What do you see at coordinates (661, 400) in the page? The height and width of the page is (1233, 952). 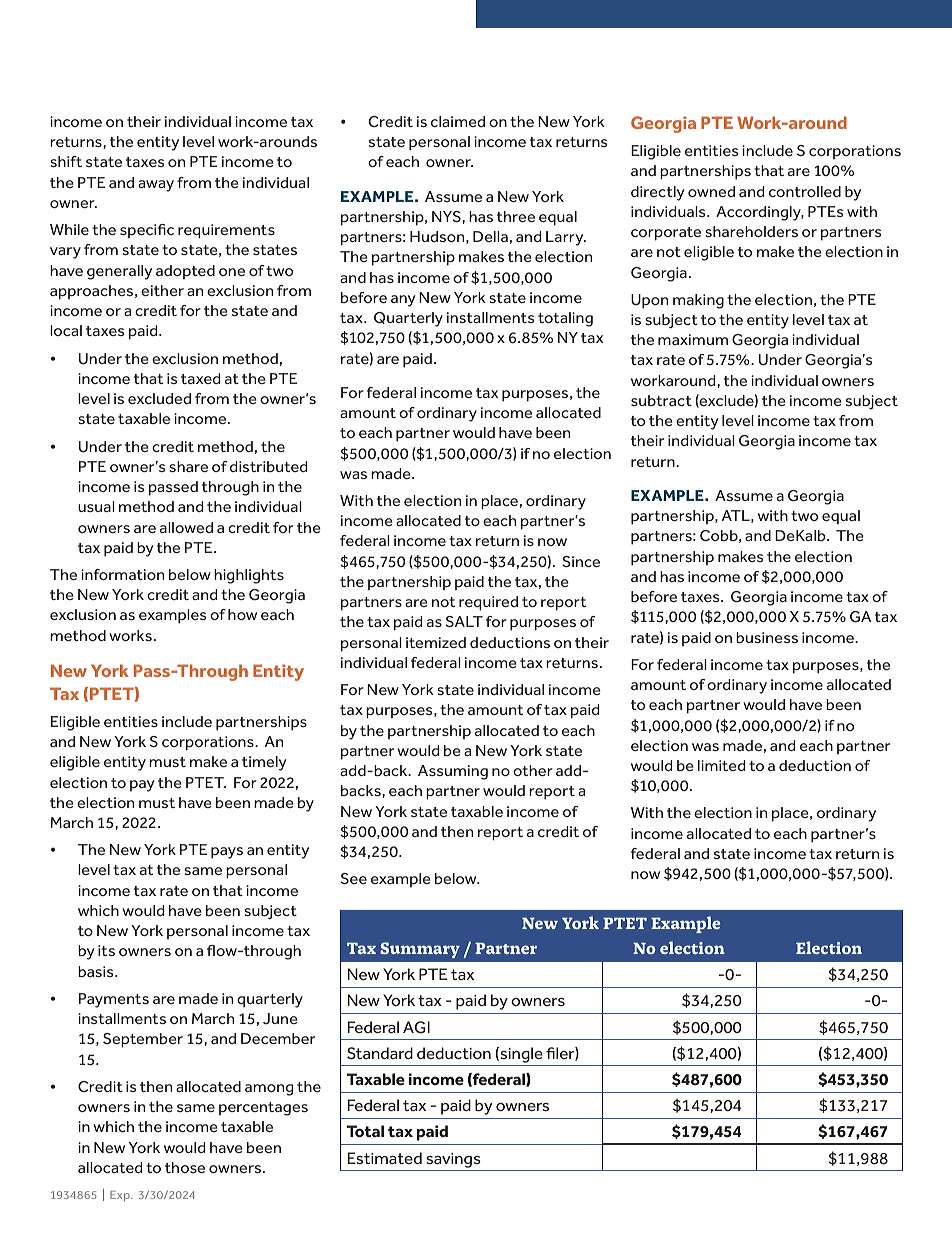 I see `subtract` at bounding box center [661, 400].
